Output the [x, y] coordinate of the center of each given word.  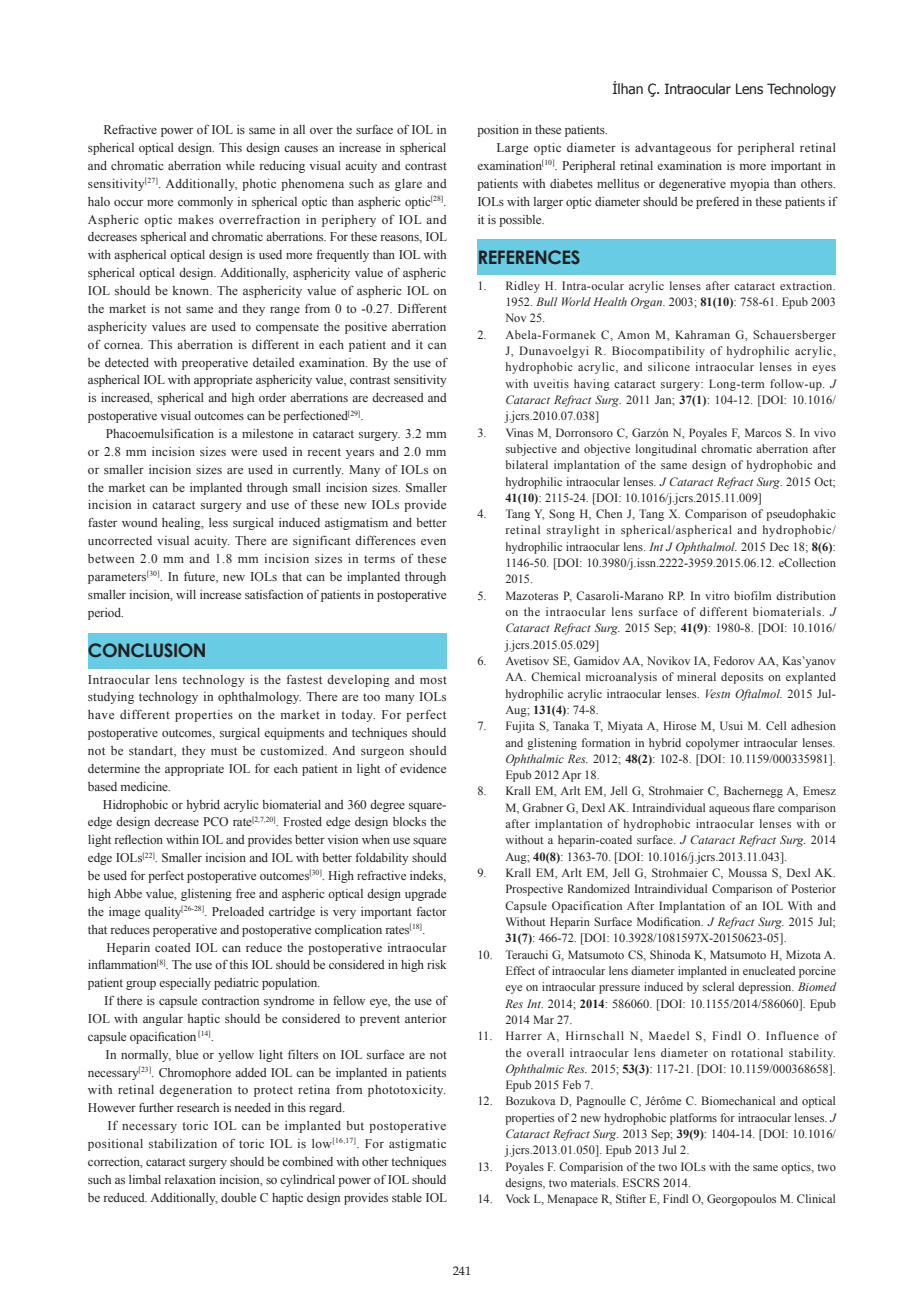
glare [408, 185]
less [218, 522]
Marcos [763, 432]
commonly [205, 203]
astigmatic [417, 1145]
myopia [750, 185]
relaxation [190, 1179]
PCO [215, 821]
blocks [409, 821]
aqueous [729, 810]
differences [385, 540]
